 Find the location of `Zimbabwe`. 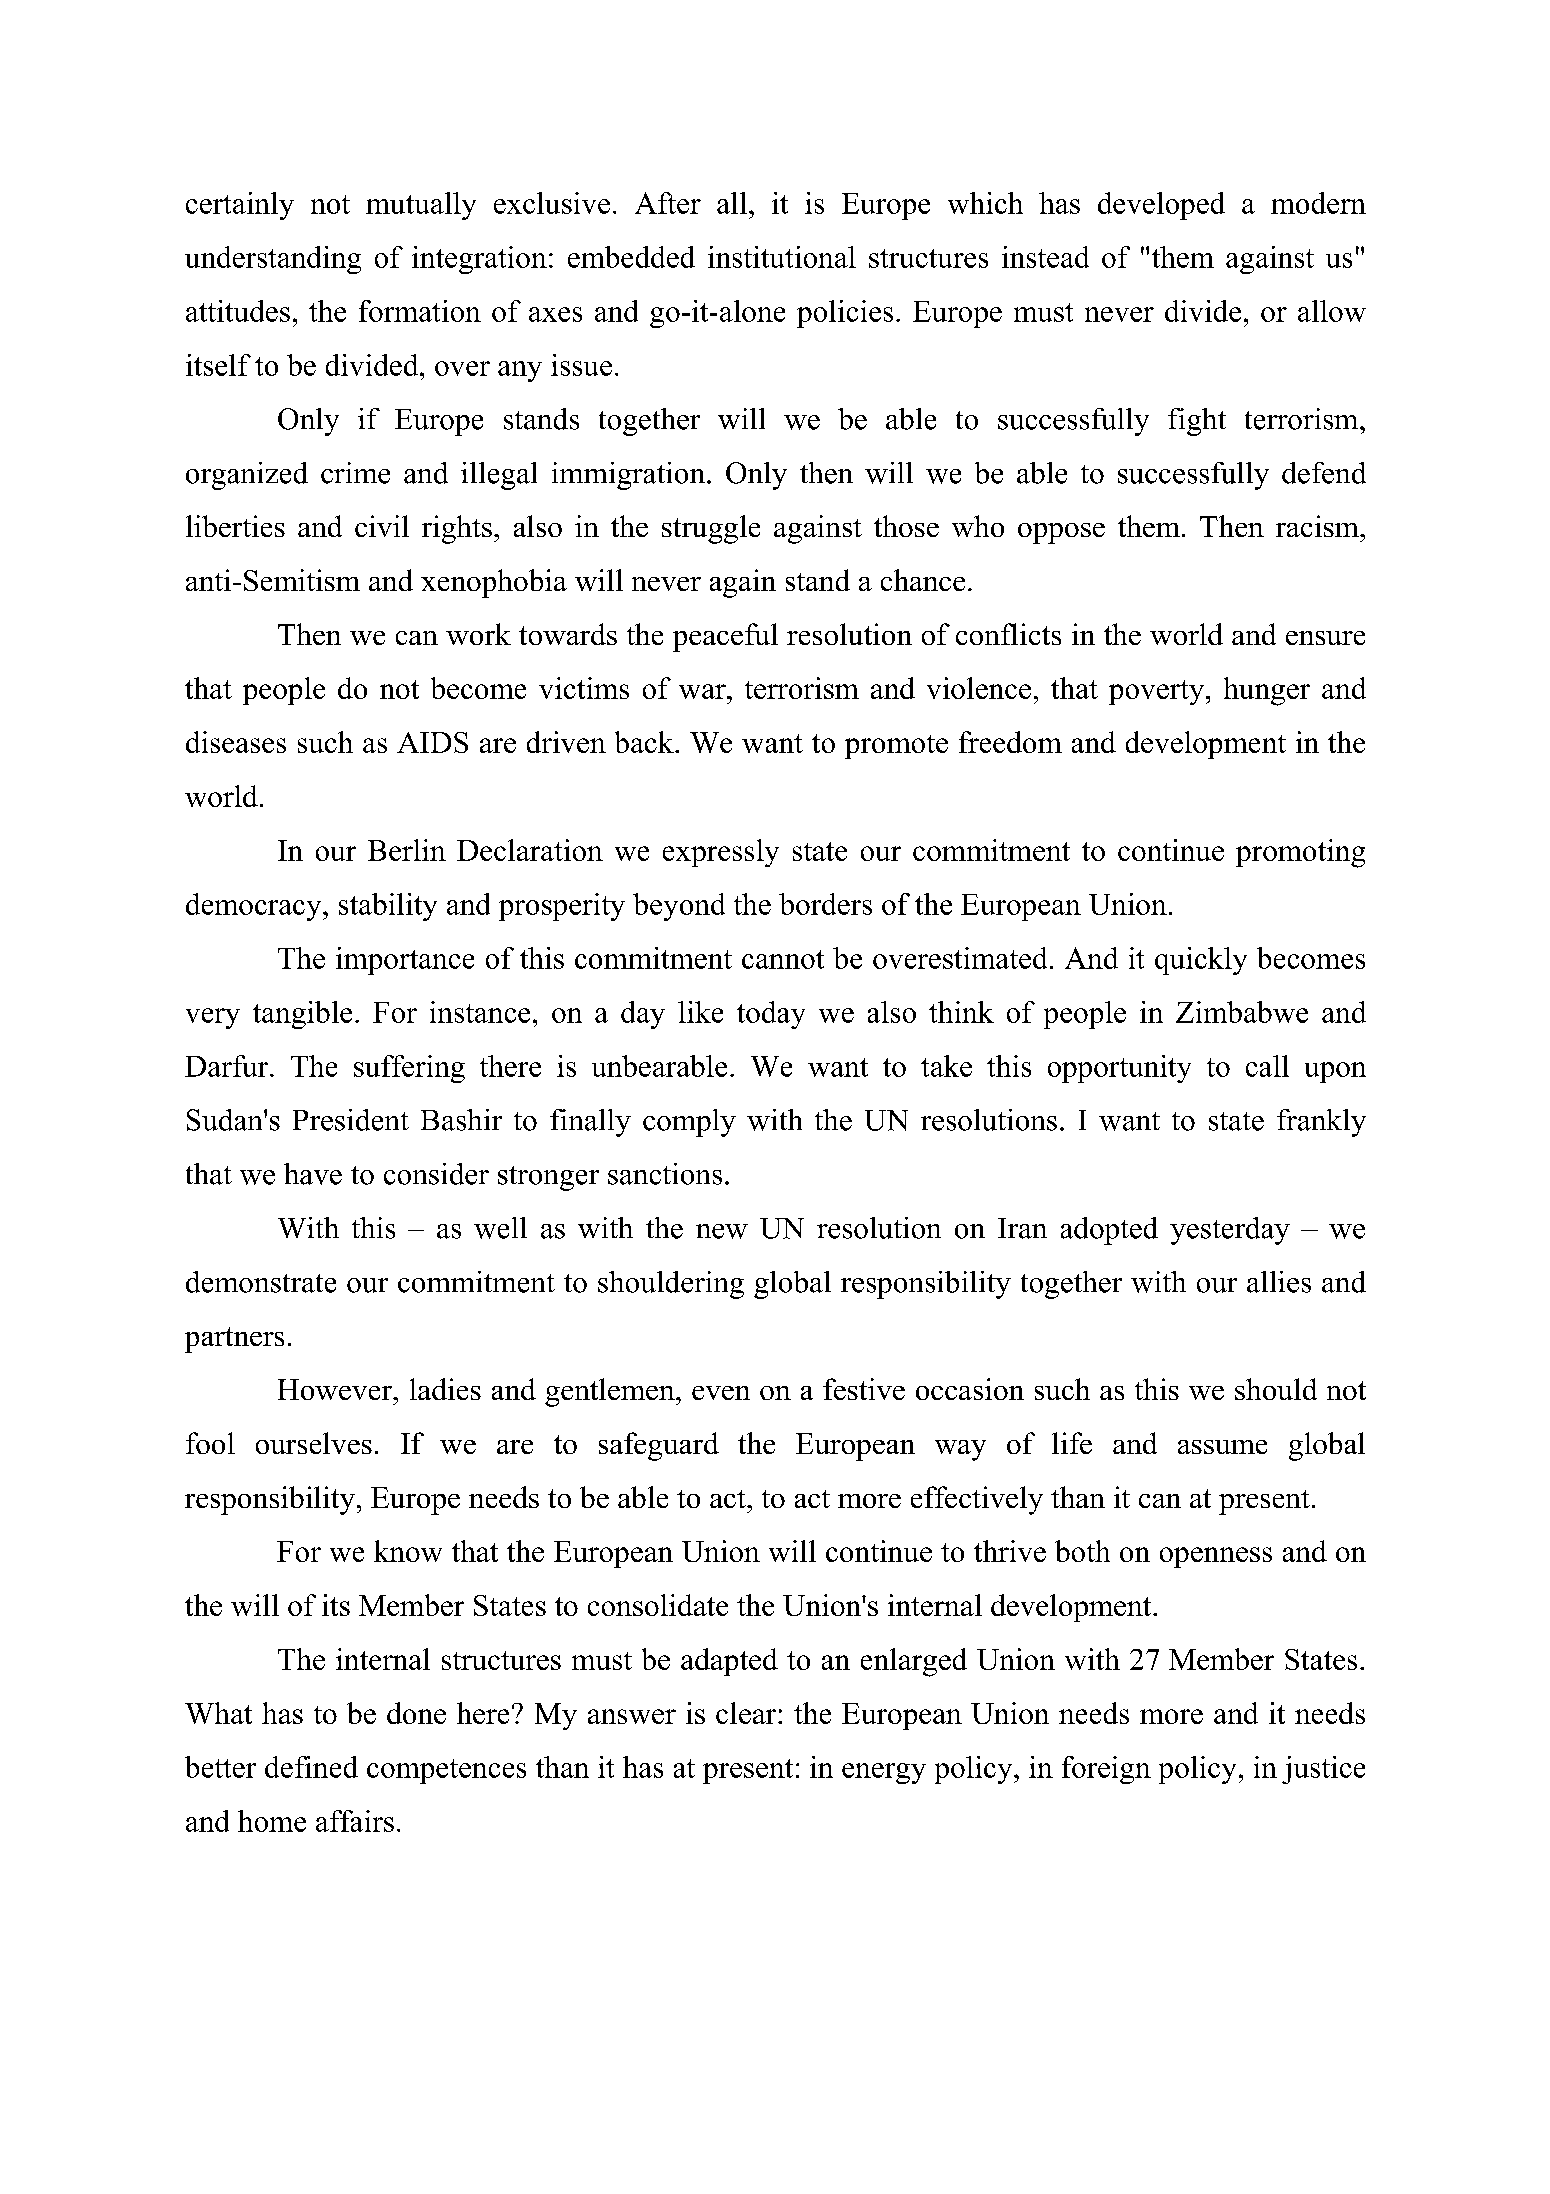

Zimbabwe is located at coordinates (1242, 1012).
